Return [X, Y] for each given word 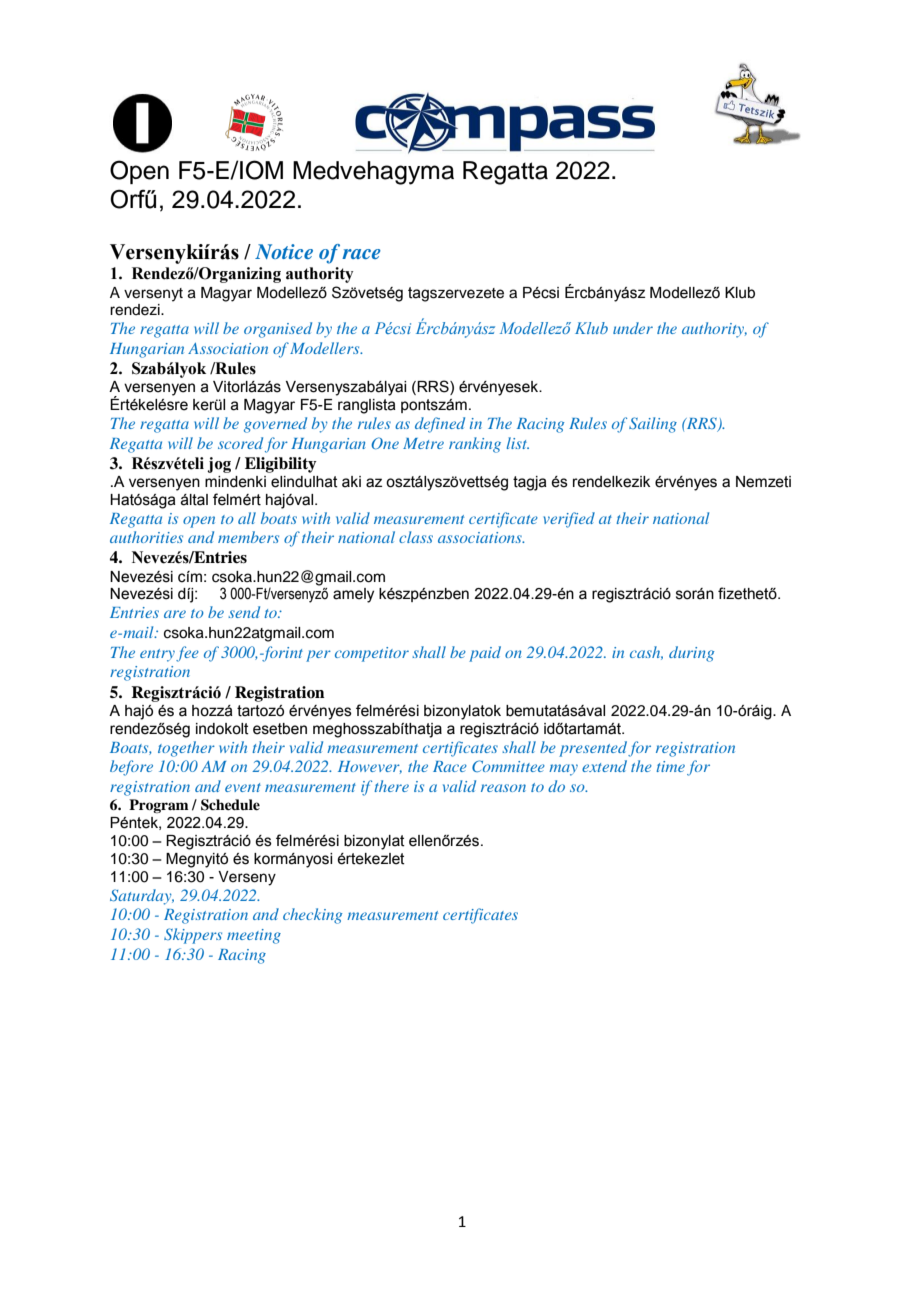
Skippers [193, 936]
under [633, 328]
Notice [284, 251]
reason [503, 788]
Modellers [326, 348]
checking [313, 916]
